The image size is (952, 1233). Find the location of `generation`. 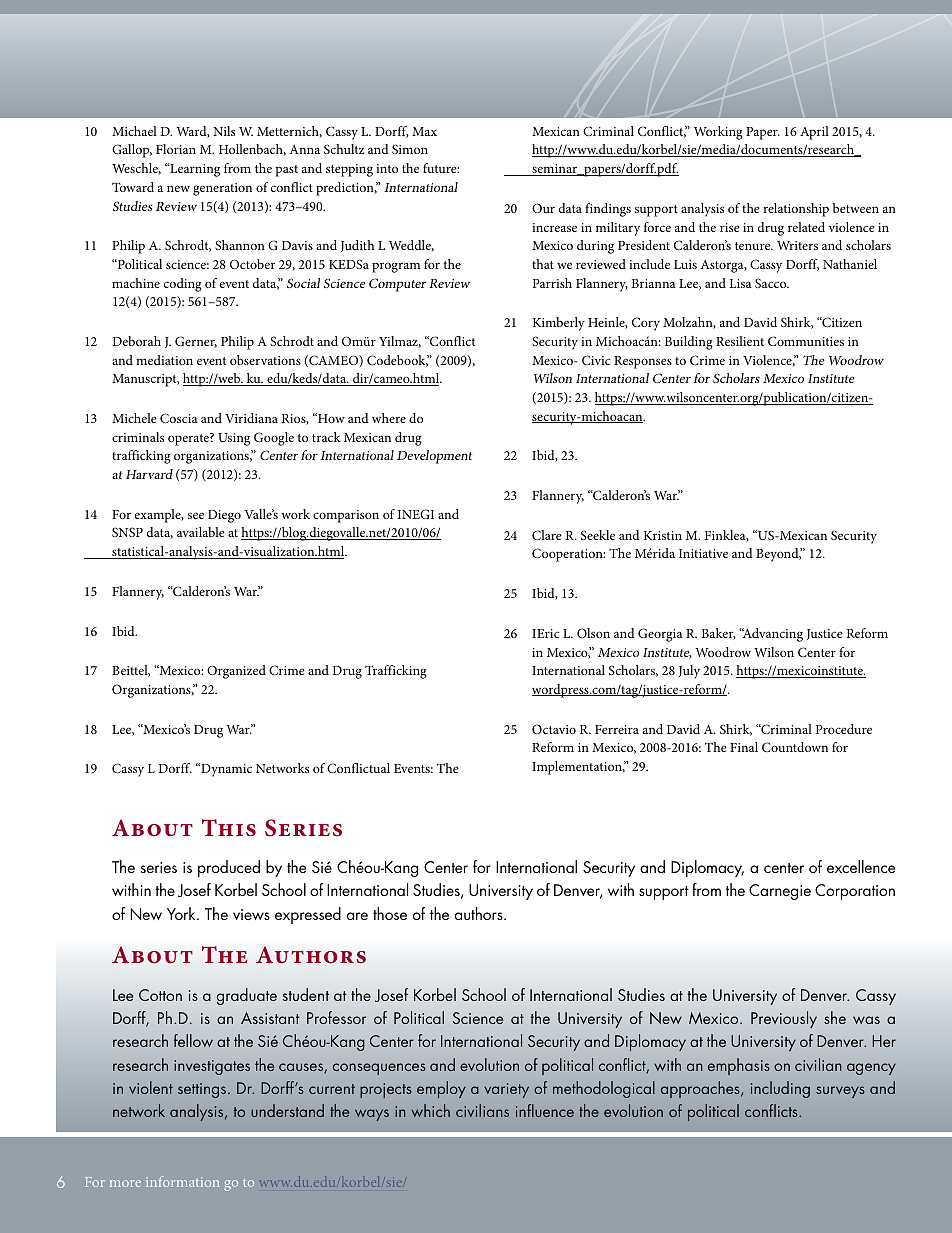

generation is located at coordinates (222, 189).
